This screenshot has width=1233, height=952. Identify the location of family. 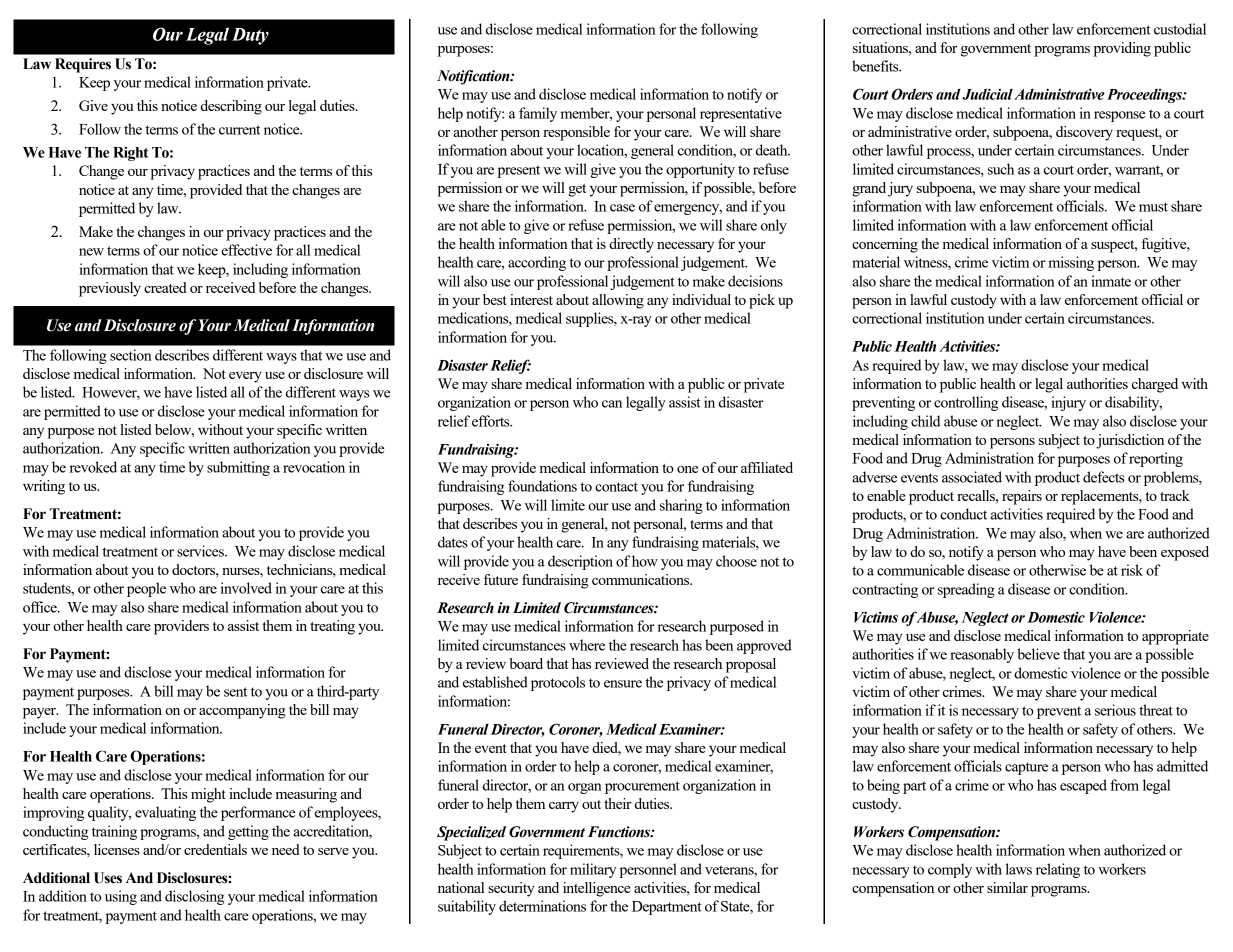
(538, 114).
